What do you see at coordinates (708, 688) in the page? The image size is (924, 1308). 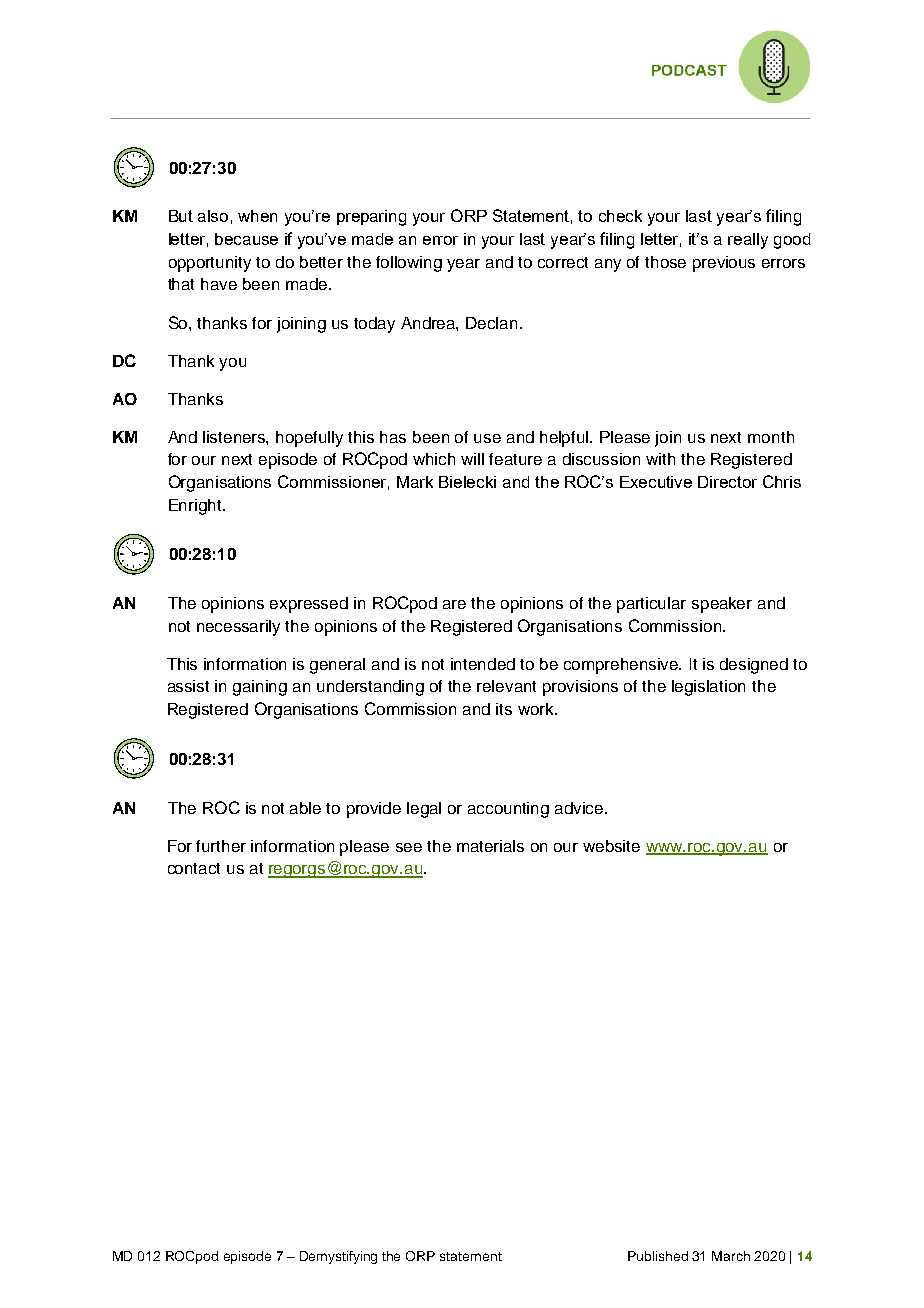 I see `legislation` at bounding box center [708, 688].
